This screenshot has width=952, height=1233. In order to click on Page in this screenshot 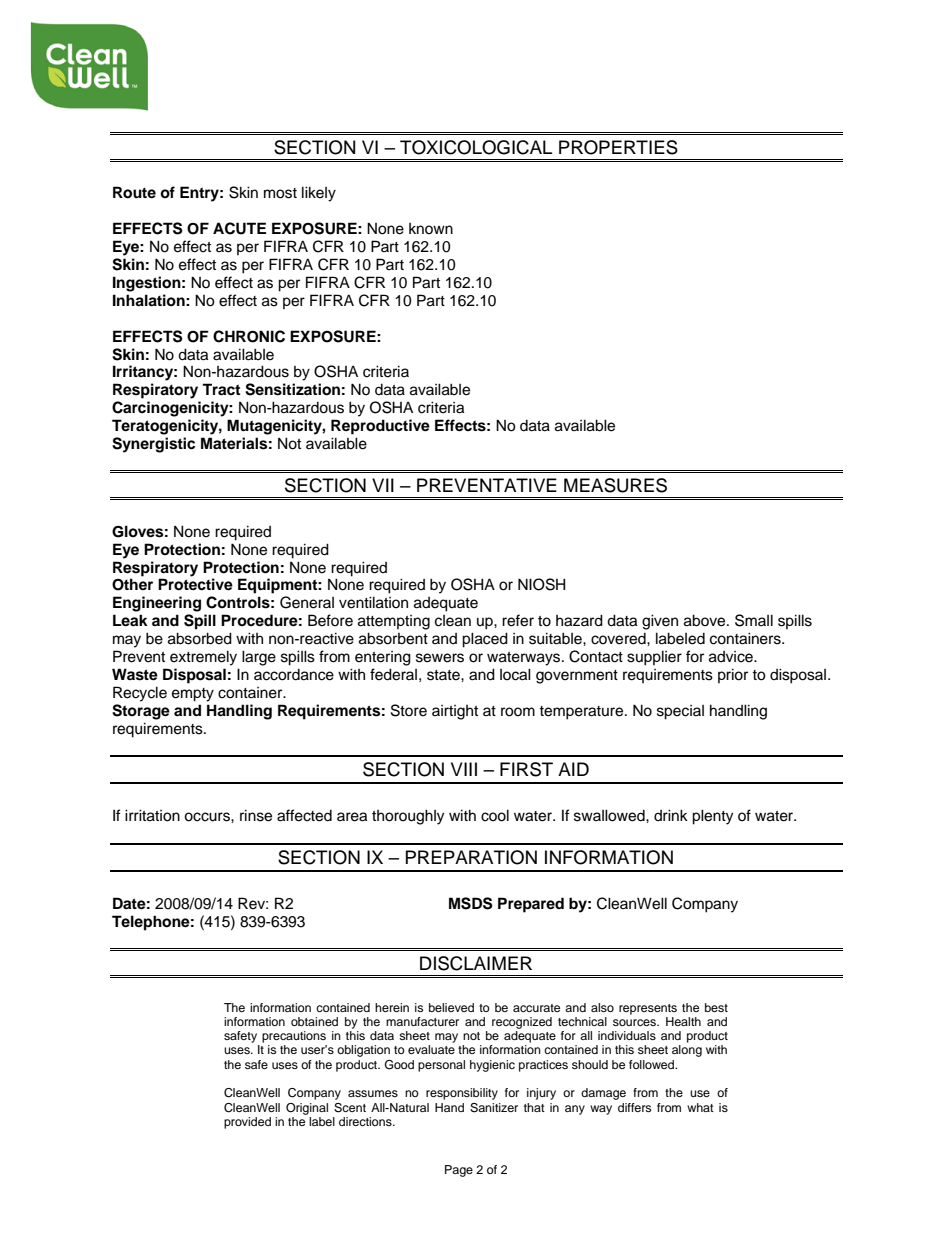, I will do `click(459, 1171)`.
